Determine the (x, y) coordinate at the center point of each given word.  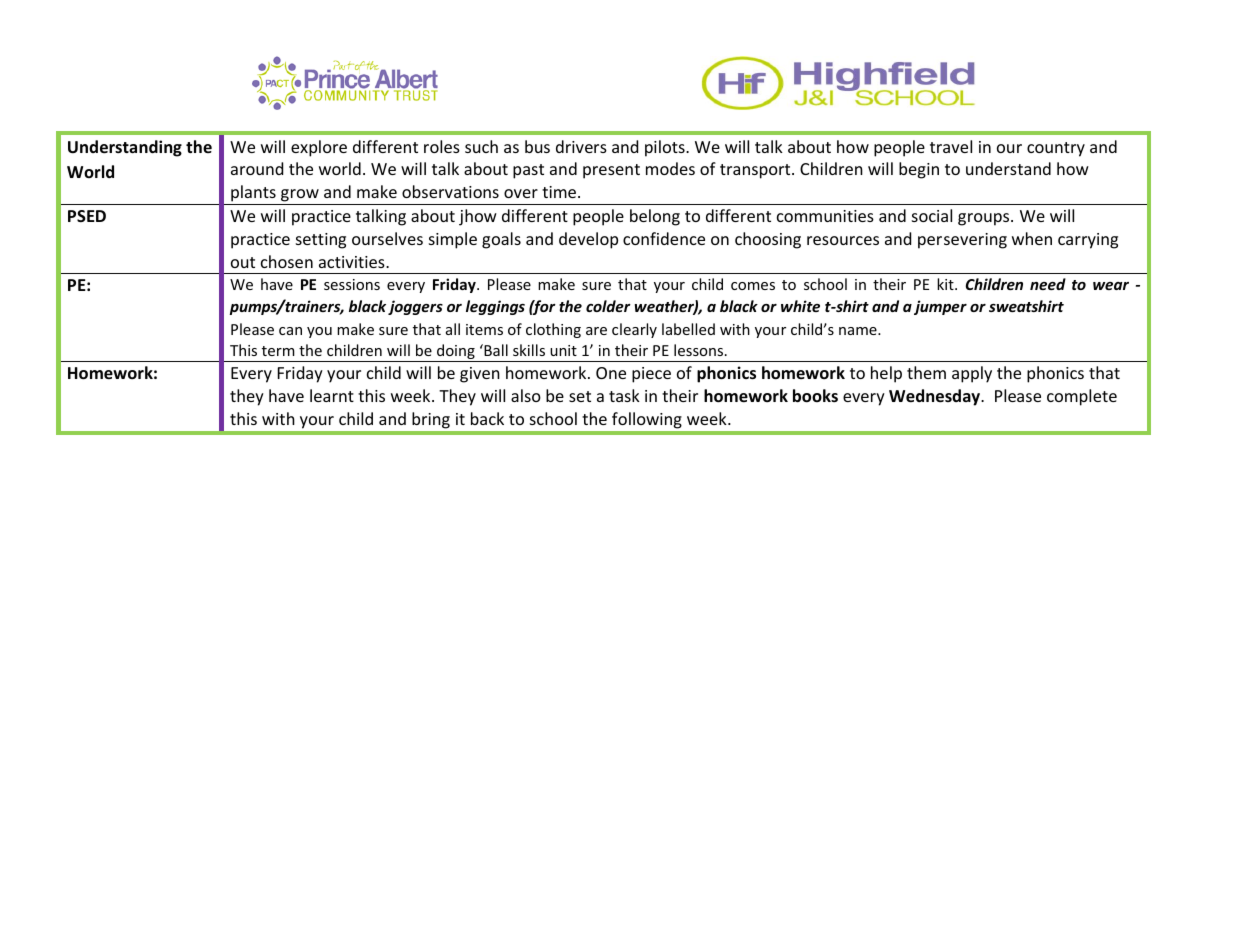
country (1056, 149)
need (1048, 284)
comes (753, 286)
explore (319, 148)
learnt (332, 395)
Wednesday (935, 397)
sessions (352, 284)
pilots (666, 148)
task (624, 395)
